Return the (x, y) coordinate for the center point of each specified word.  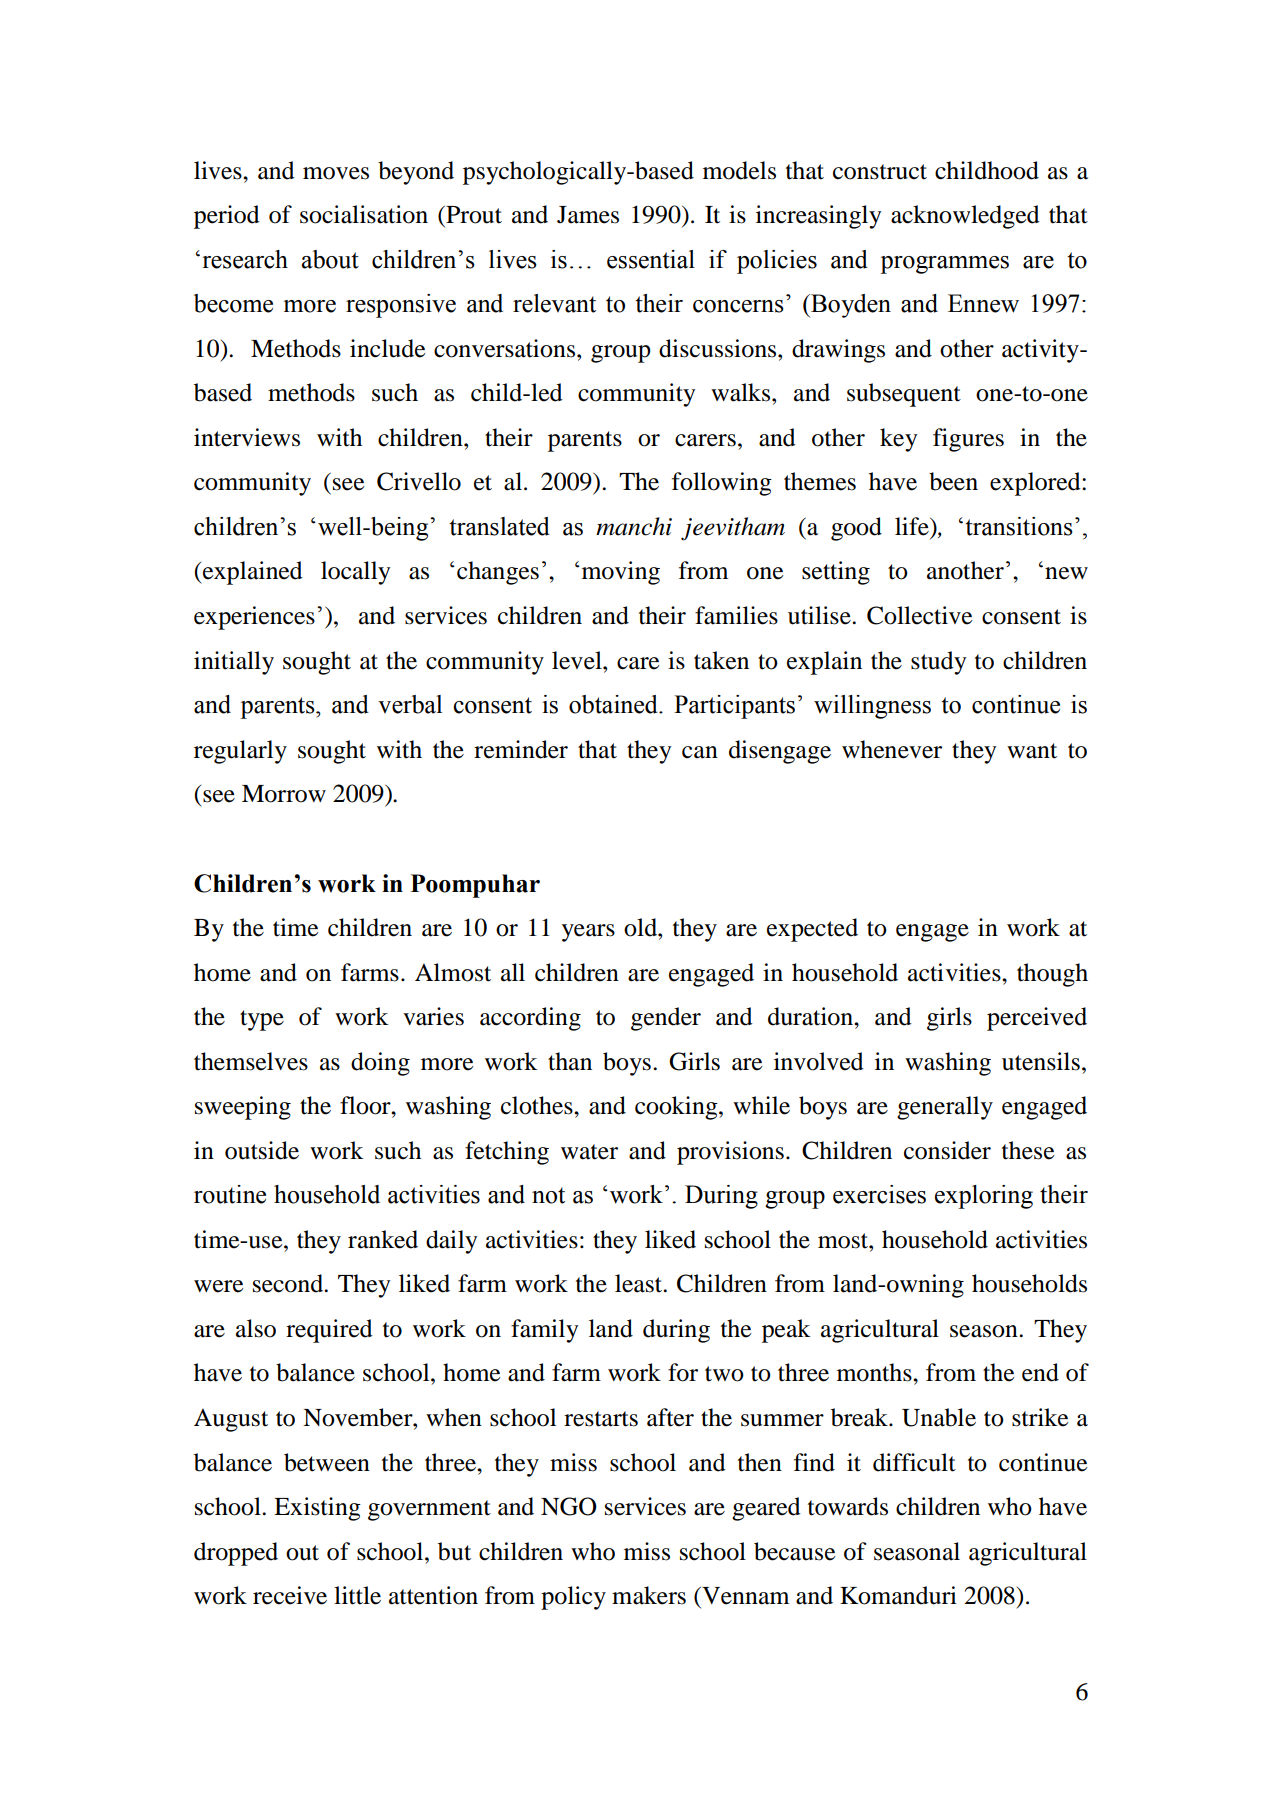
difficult (914, 1462)
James (588, 215)
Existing (317, 1509)
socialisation (364, 214)
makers (649, 1595)
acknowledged (965, 217)
